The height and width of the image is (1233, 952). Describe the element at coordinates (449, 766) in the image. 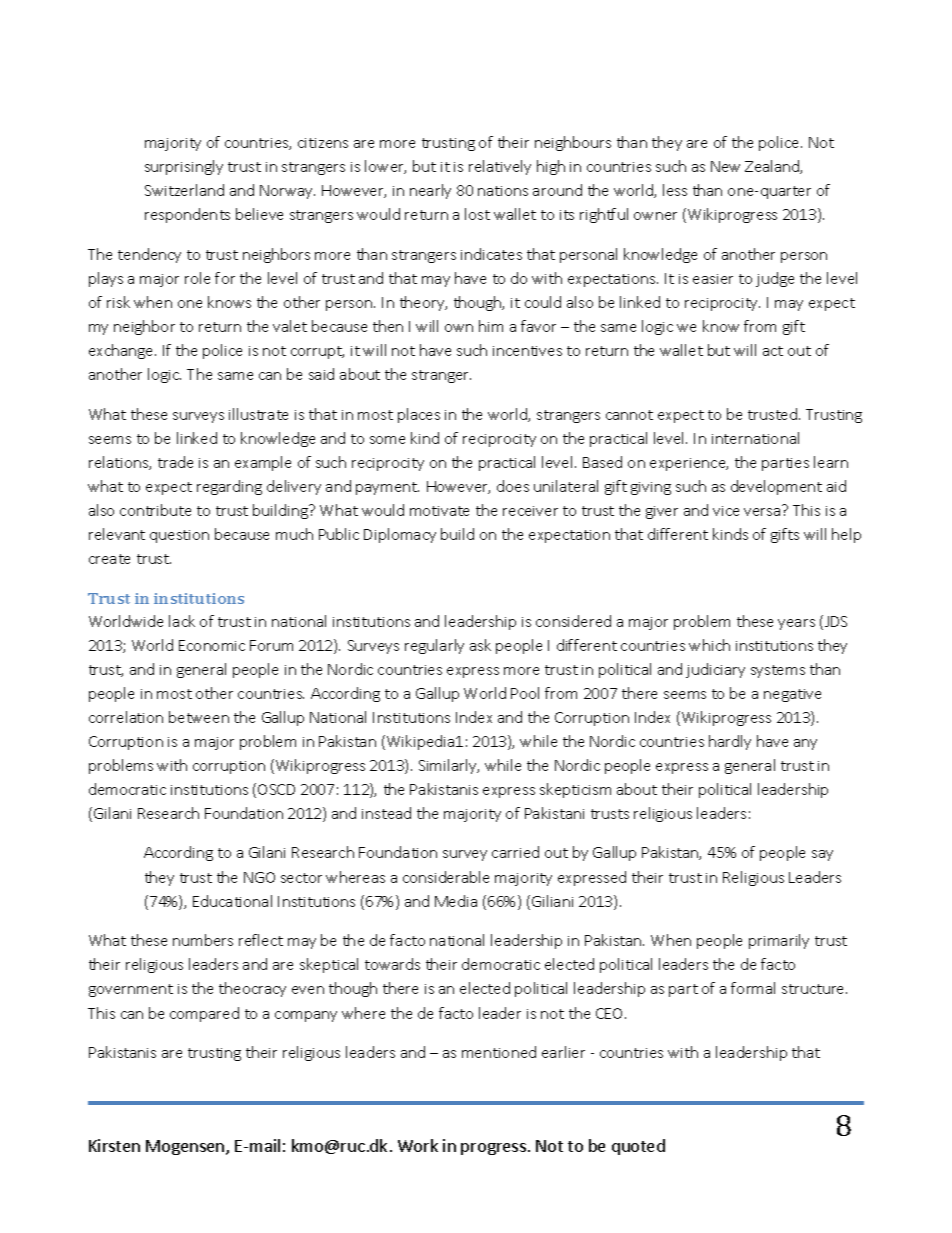

I see `Similarly` at that location.
